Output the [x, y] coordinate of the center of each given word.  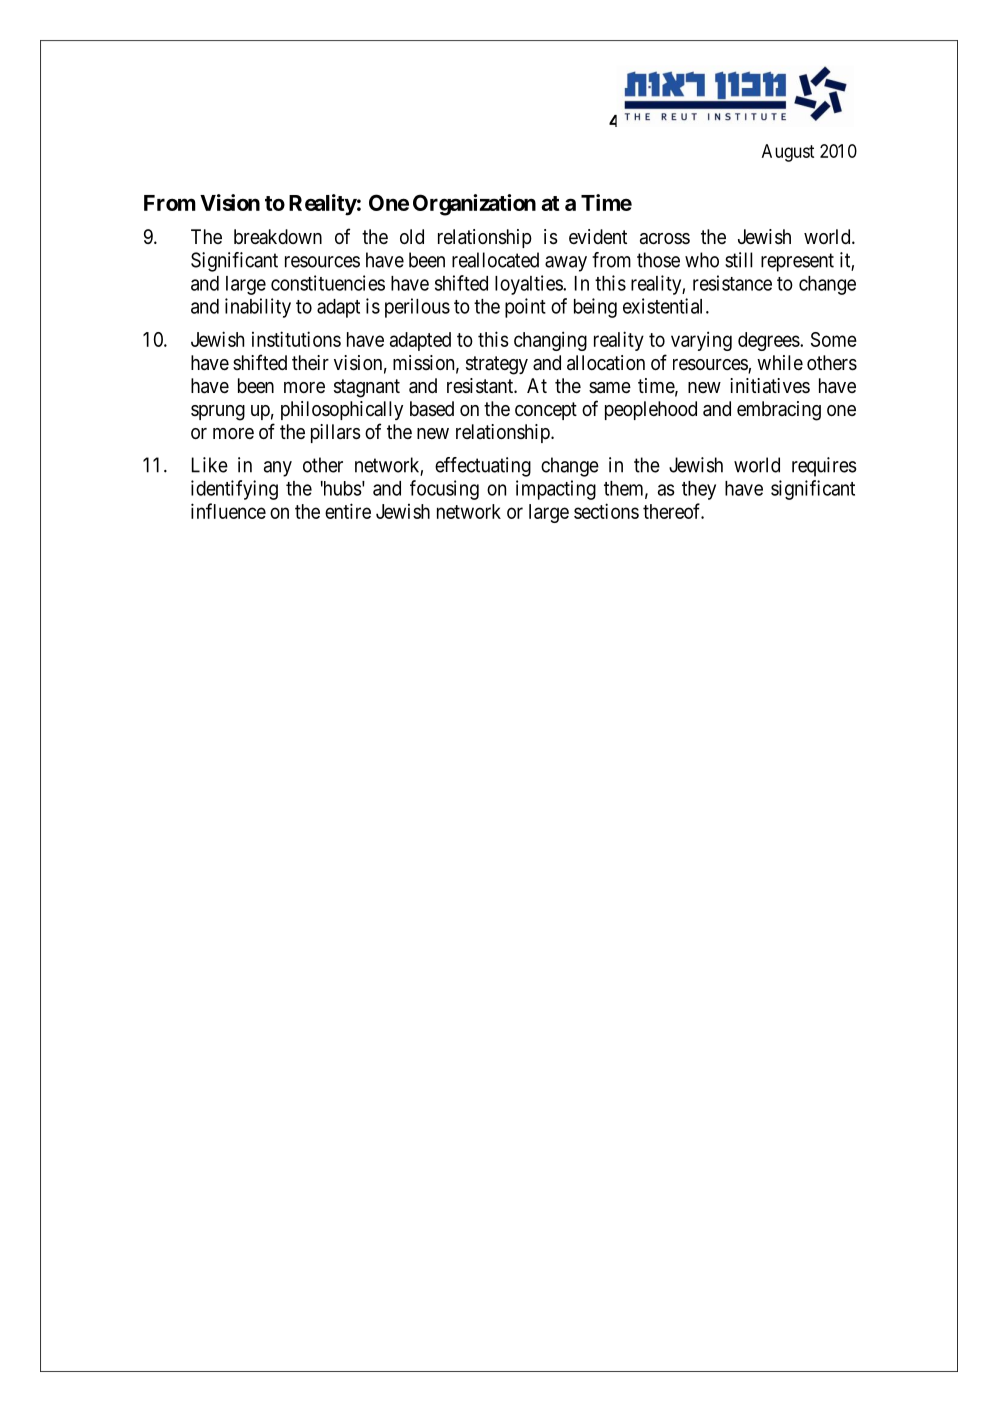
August [788, 153]
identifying [234, 490]
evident [598, 236]
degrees [769, 341]
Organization [474, 205]
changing [550, 341]
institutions [296, 339]
